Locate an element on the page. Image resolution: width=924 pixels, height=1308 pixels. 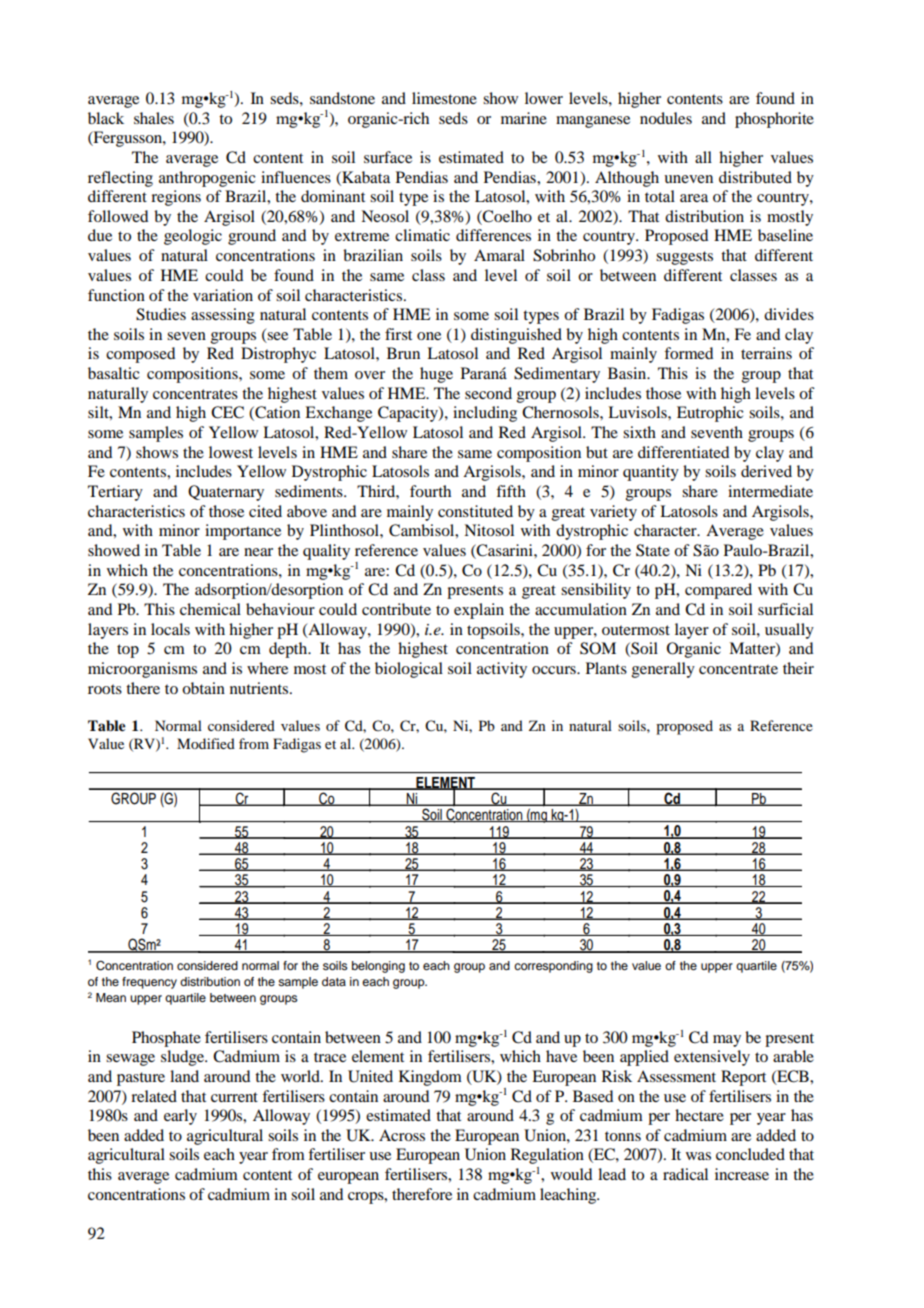
compared is located at coordinates (718, 591).
